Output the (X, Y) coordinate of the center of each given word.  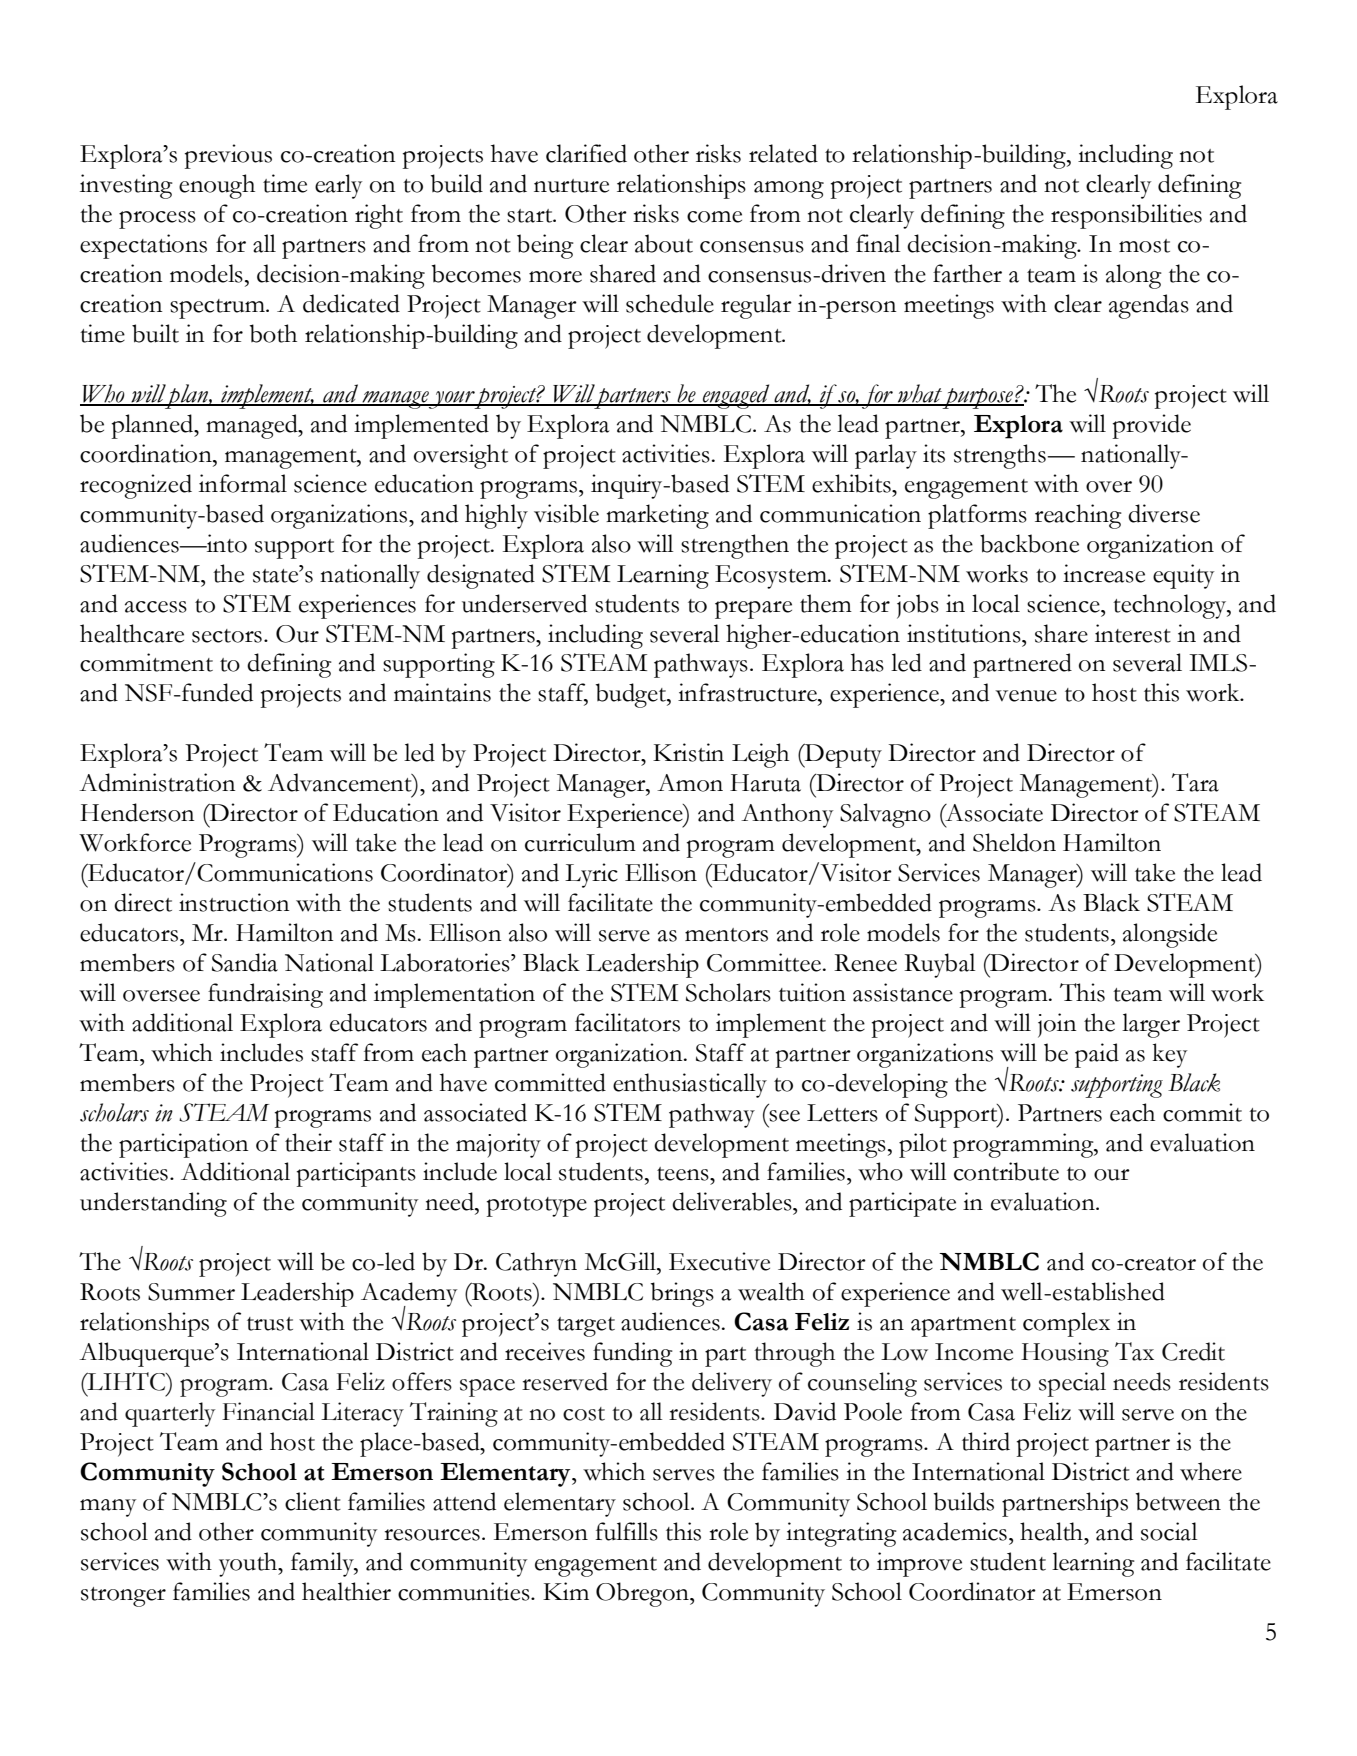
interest (1133, 633)
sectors (227, 636)
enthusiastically (690, 1085)
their (308, 1142)
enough (217, 186)
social (1169, 1531)
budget (632, 695)
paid (1097, 1055)
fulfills (626, 1531)
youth (249, 1564)
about (664, 243)
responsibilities (1126, 216)
